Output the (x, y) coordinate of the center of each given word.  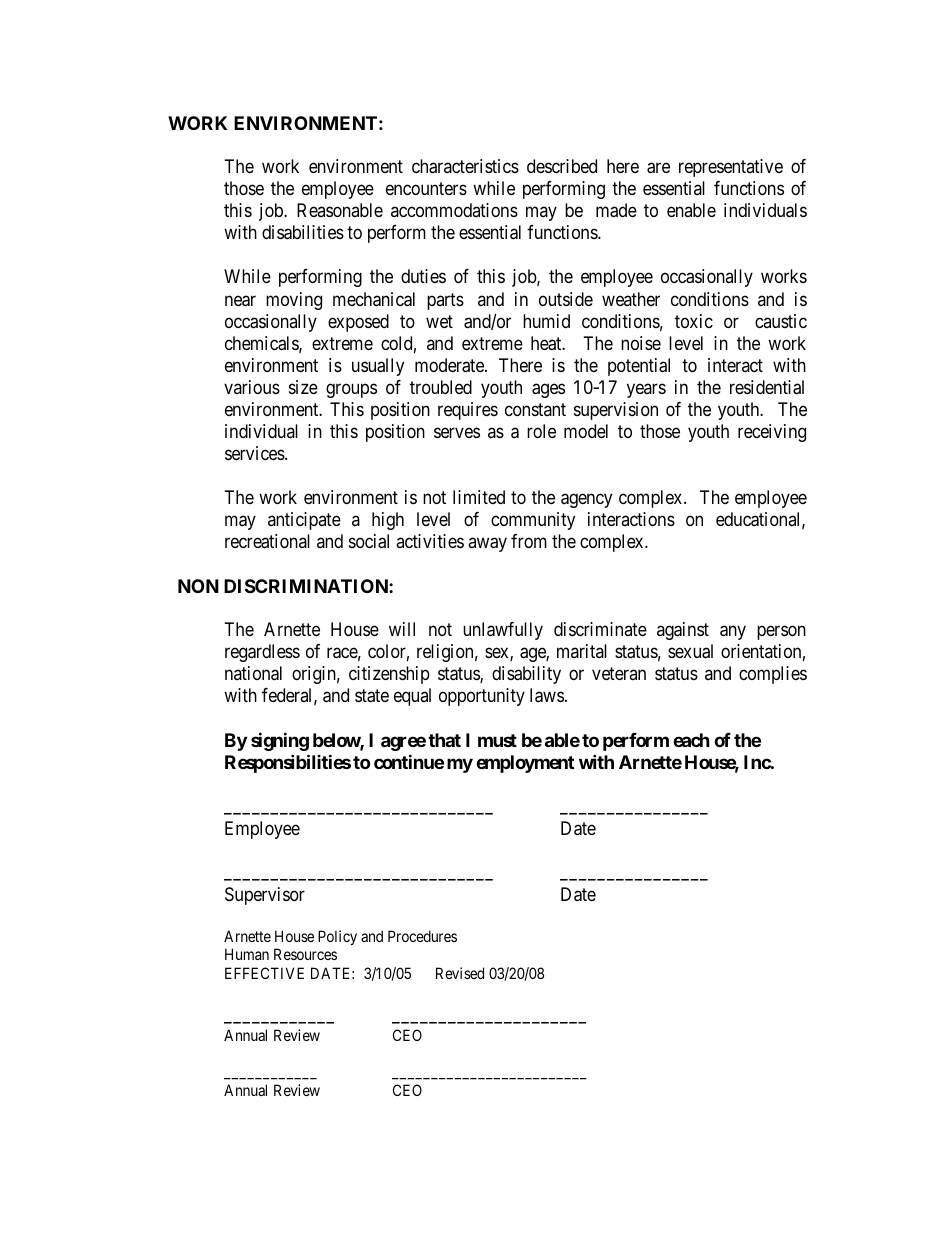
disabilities (303, 232)
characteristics (465, 166)
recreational (267, 541)
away (487, 545)
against (683, 631)
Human (247, 954)
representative (731, 168)
